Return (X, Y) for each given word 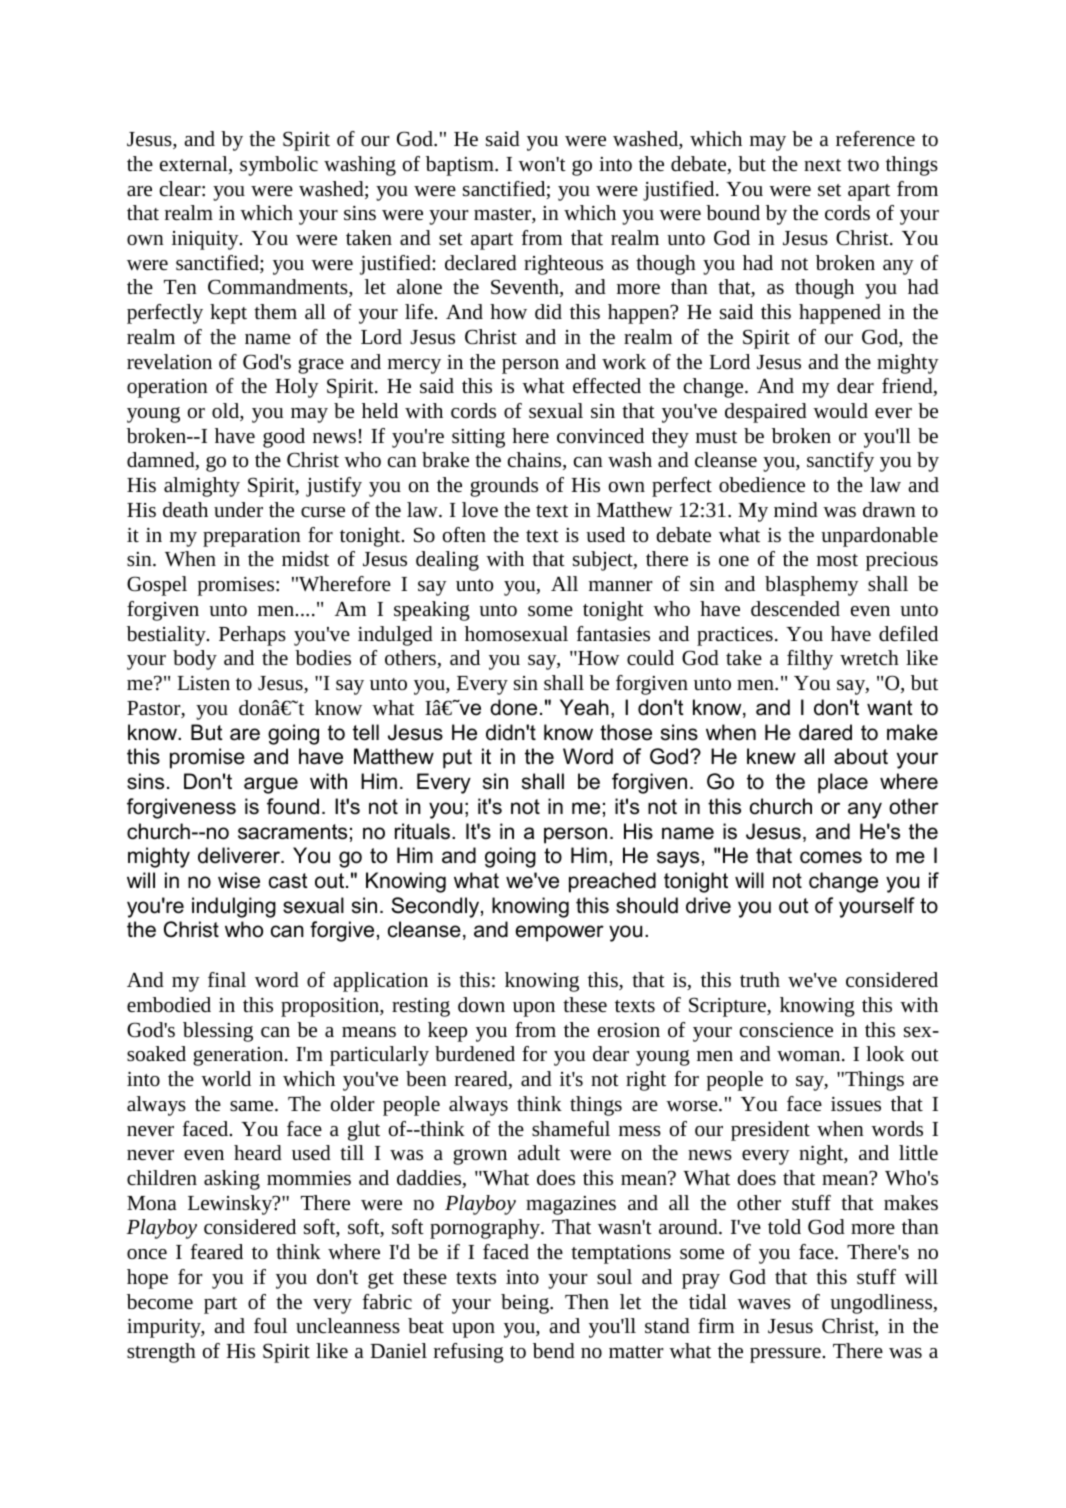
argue (271, 785)
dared (825, 732)
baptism (461, 166)
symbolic (279, 166)
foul (270, 1325)
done (513, 707)
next (822, 165)
